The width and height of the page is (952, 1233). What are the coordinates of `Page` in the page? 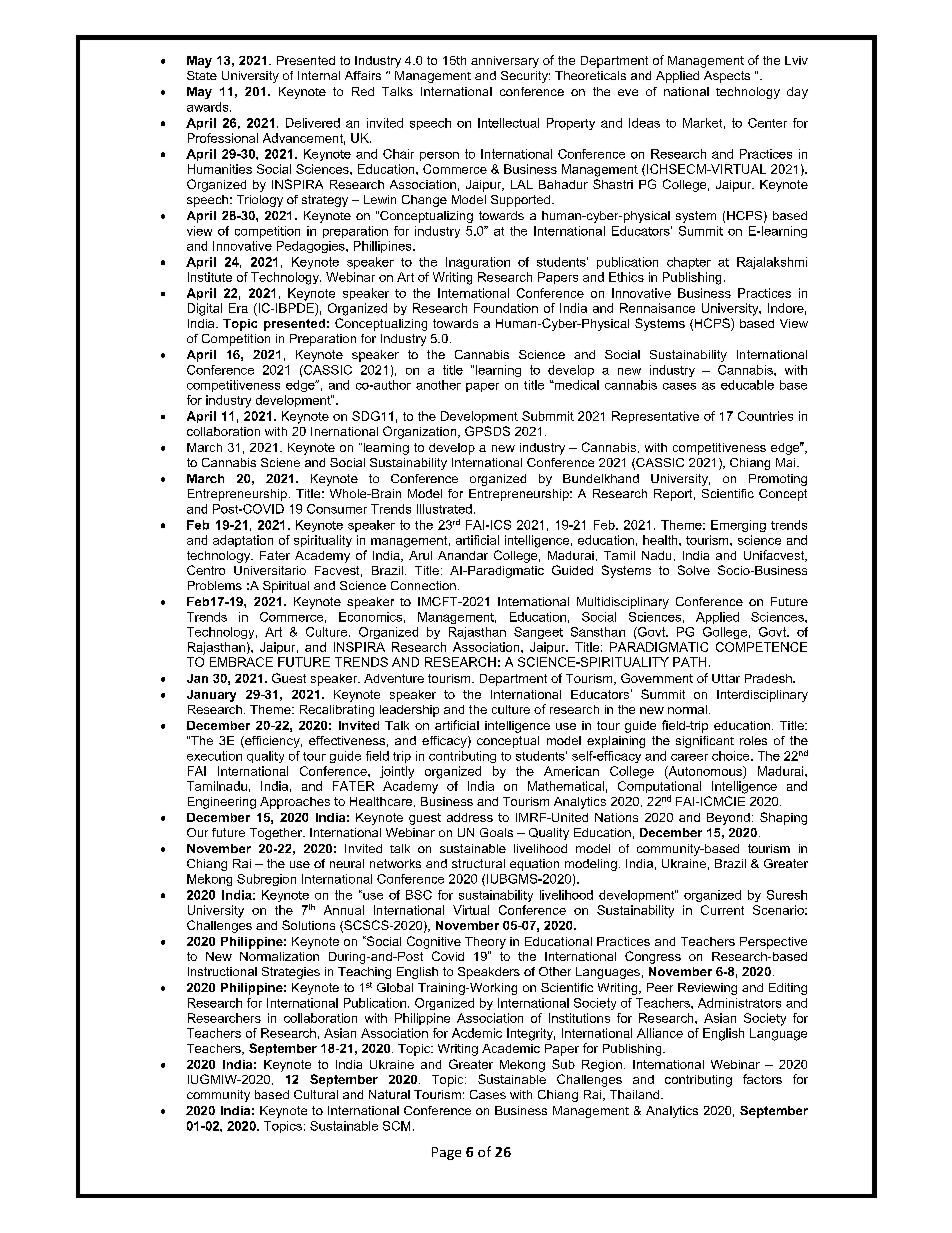 It's located at (446, 1153).
